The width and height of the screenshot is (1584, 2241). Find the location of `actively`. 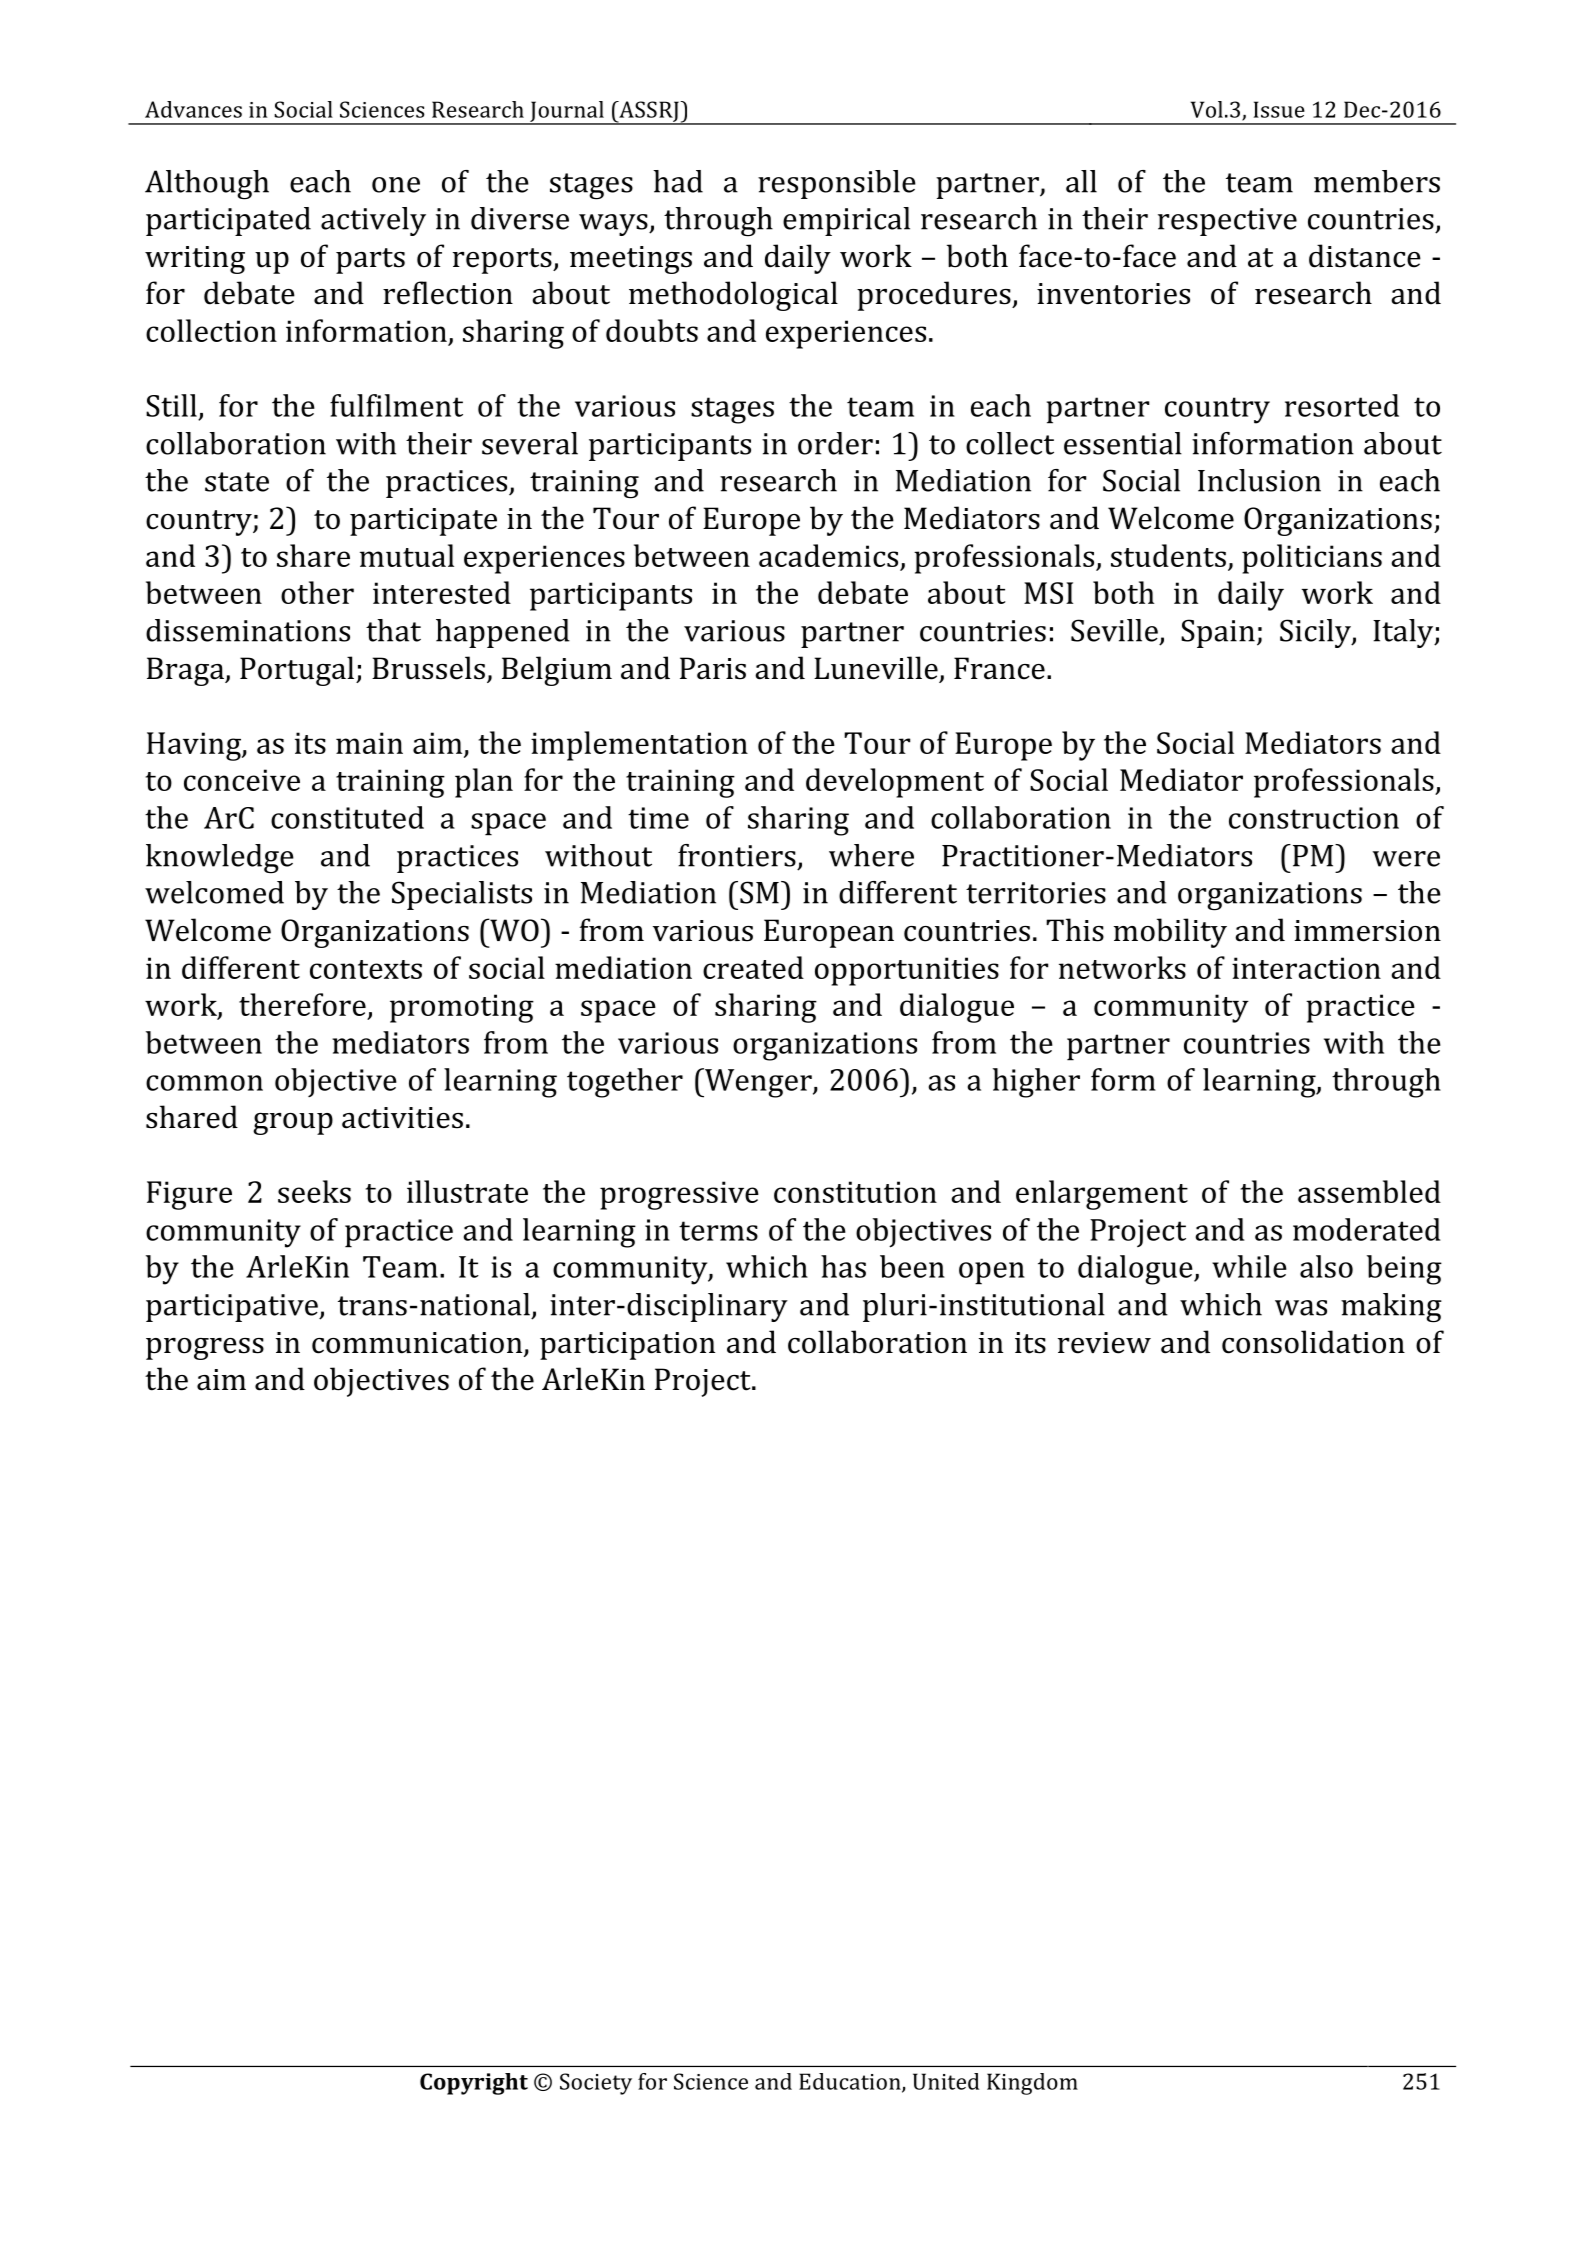

actively is located at coordinates (373, 221).
